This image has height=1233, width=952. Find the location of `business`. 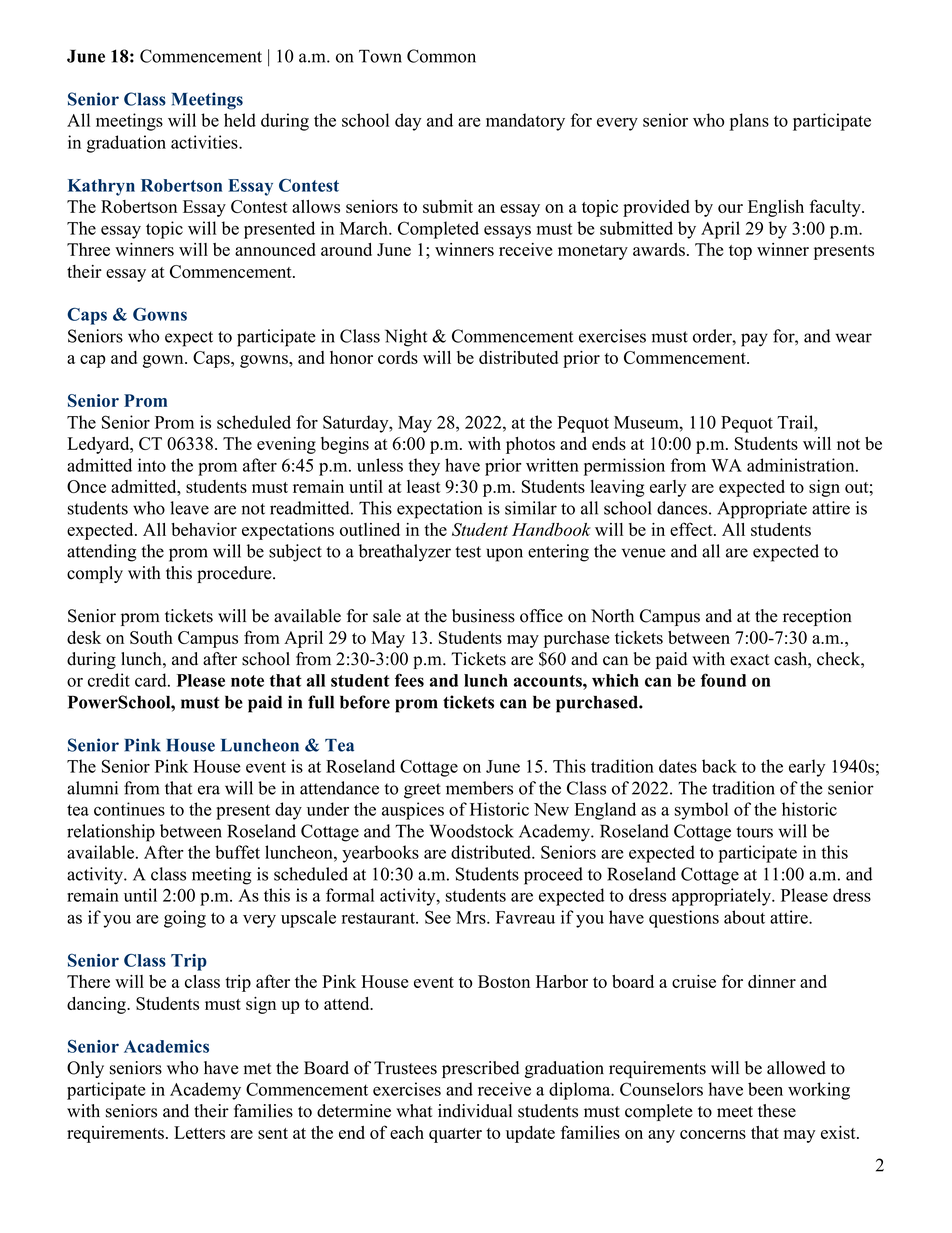

business is located at coordinates (483, 616).
